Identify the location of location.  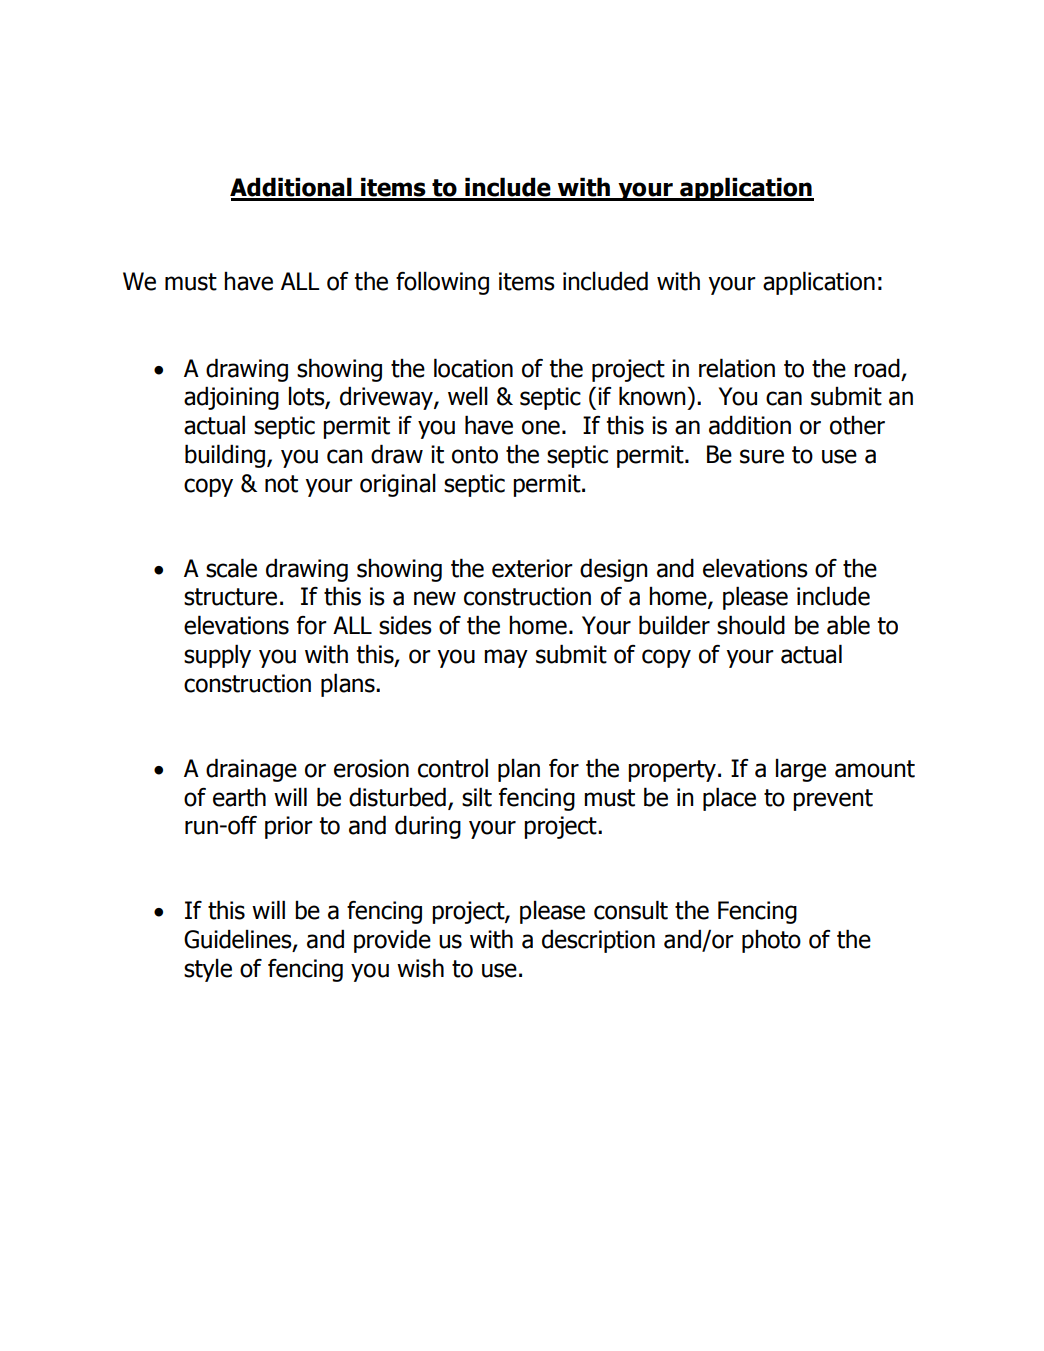
(473, 368).
